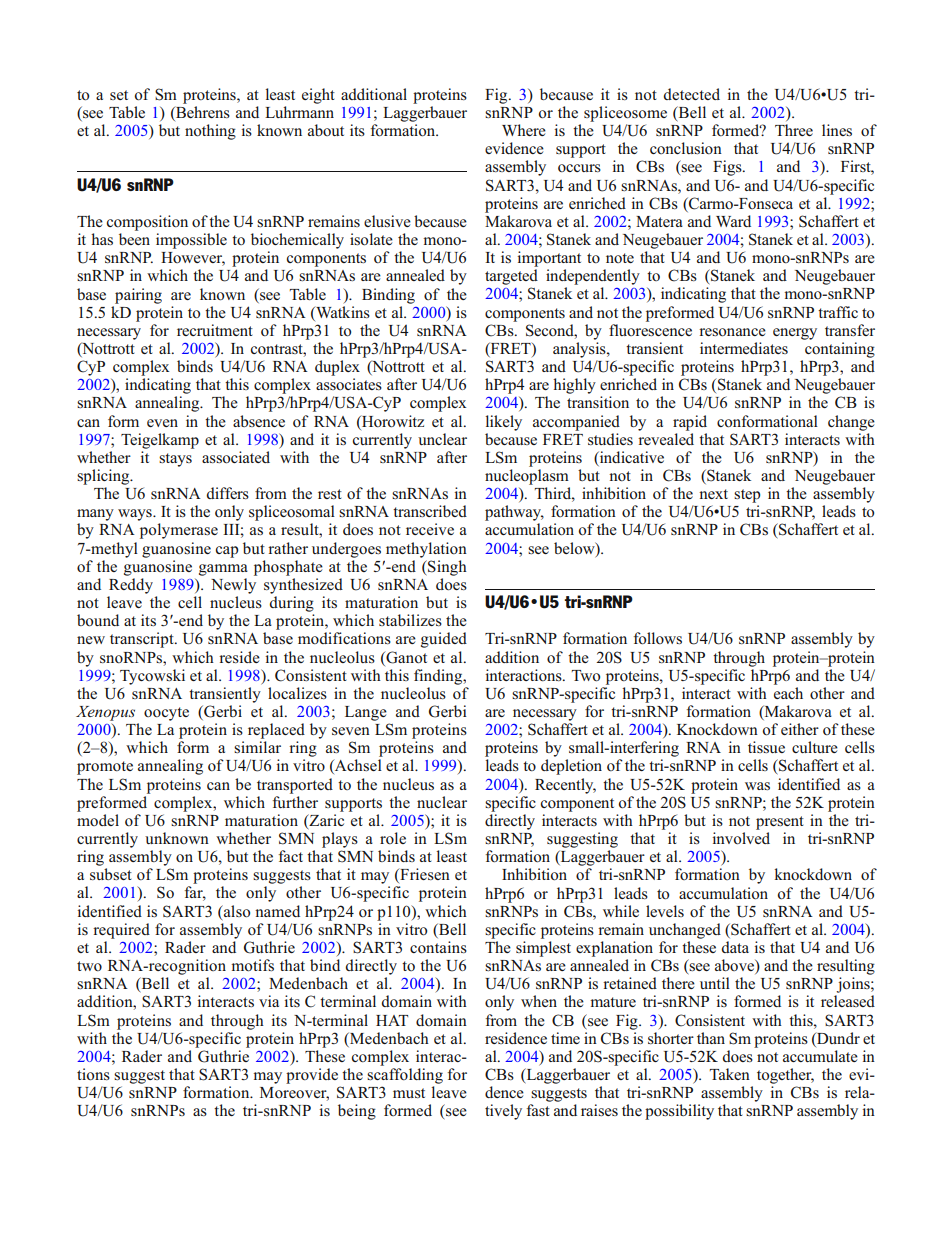  I want to click on Singh, so click(446, 568).
